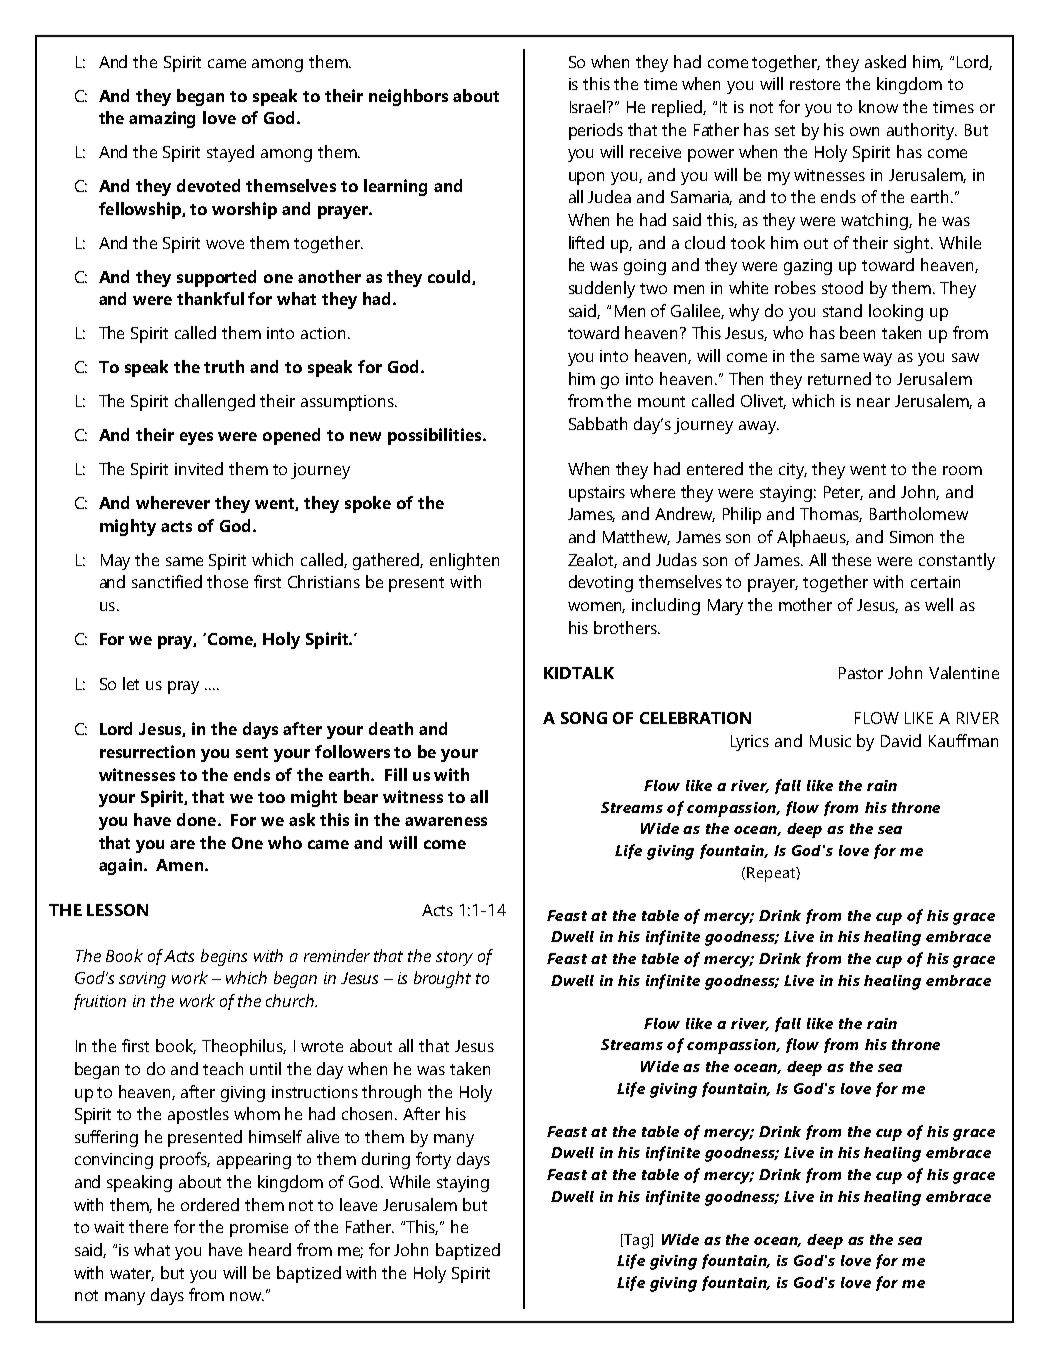  What do you see at coordinates (851, 559) in the page?
I see `these` at bounding box center [851, 559].
